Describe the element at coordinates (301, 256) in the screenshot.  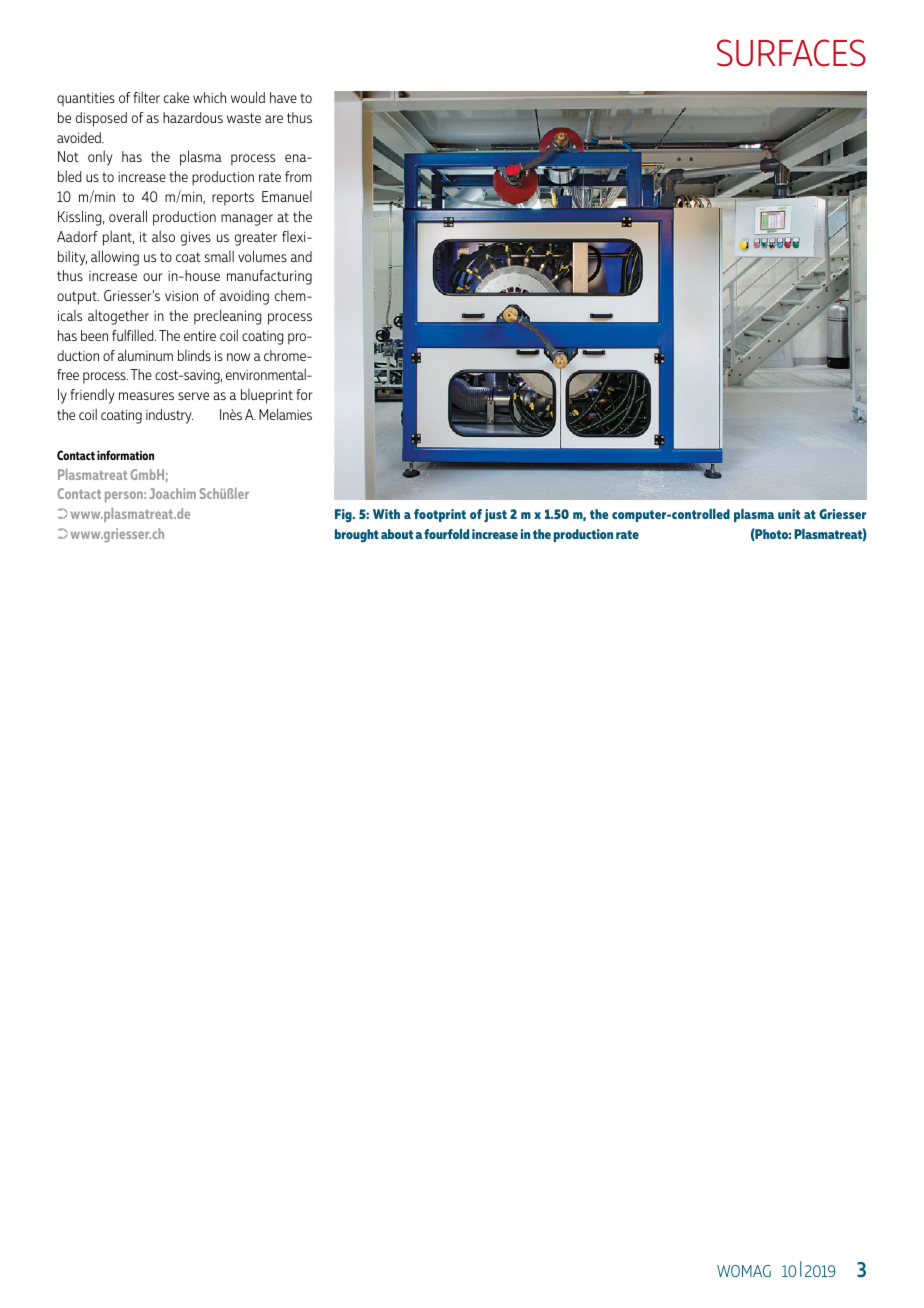
I see `and` at that location.
